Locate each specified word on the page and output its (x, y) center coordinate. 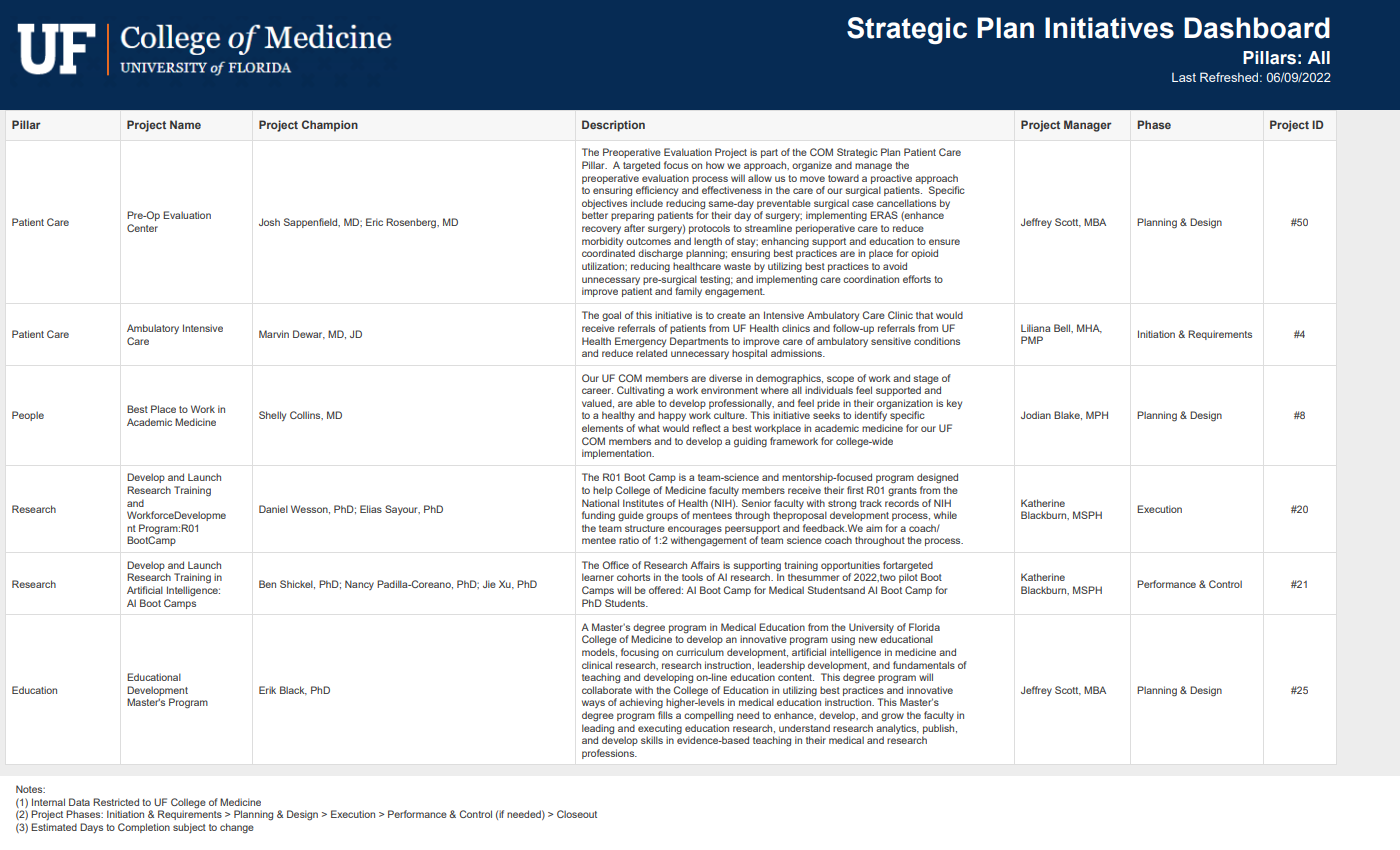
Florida (924, 627)
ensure (944, 242)
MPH (1097, 415)
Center (142, 228)
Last (1184, 77)
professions (609, 754)
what (649, 428)
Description (613, 126)
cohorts (633, 577)
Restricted (116, 802)
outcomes (648, 241)
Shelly (272, 416)
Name (185, 124)
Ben (267, 584)
